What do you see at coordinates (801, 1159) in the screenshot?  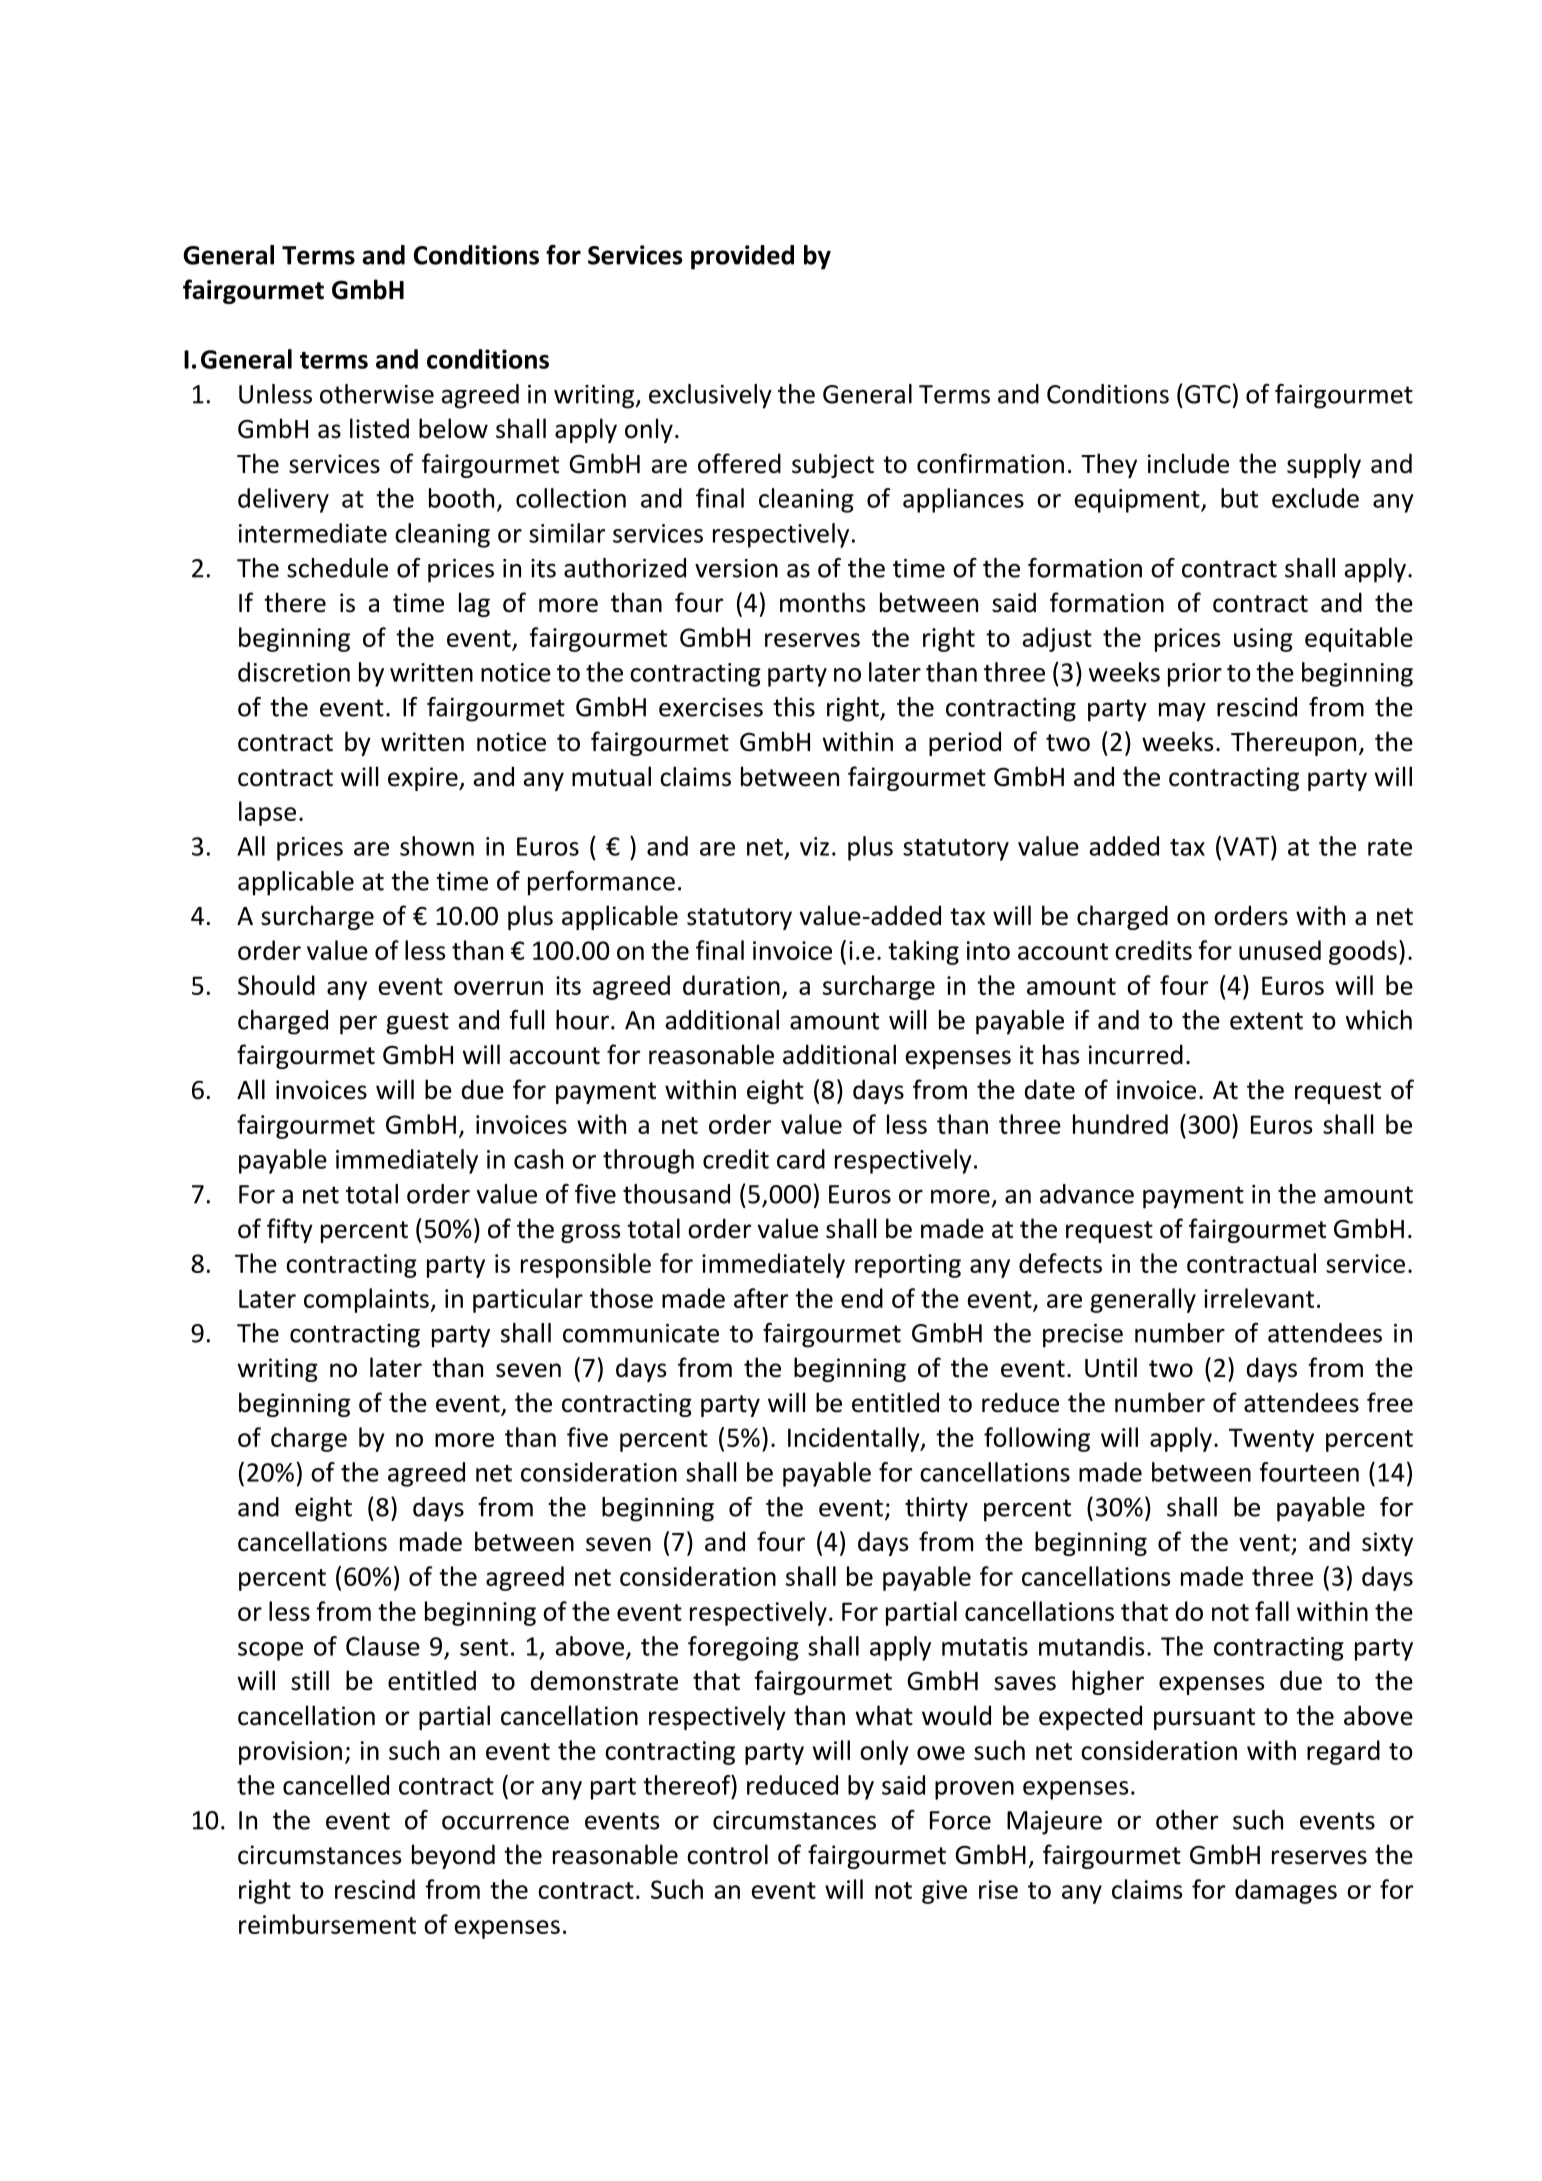 I see `card` at bounding box center [801, 1159].
